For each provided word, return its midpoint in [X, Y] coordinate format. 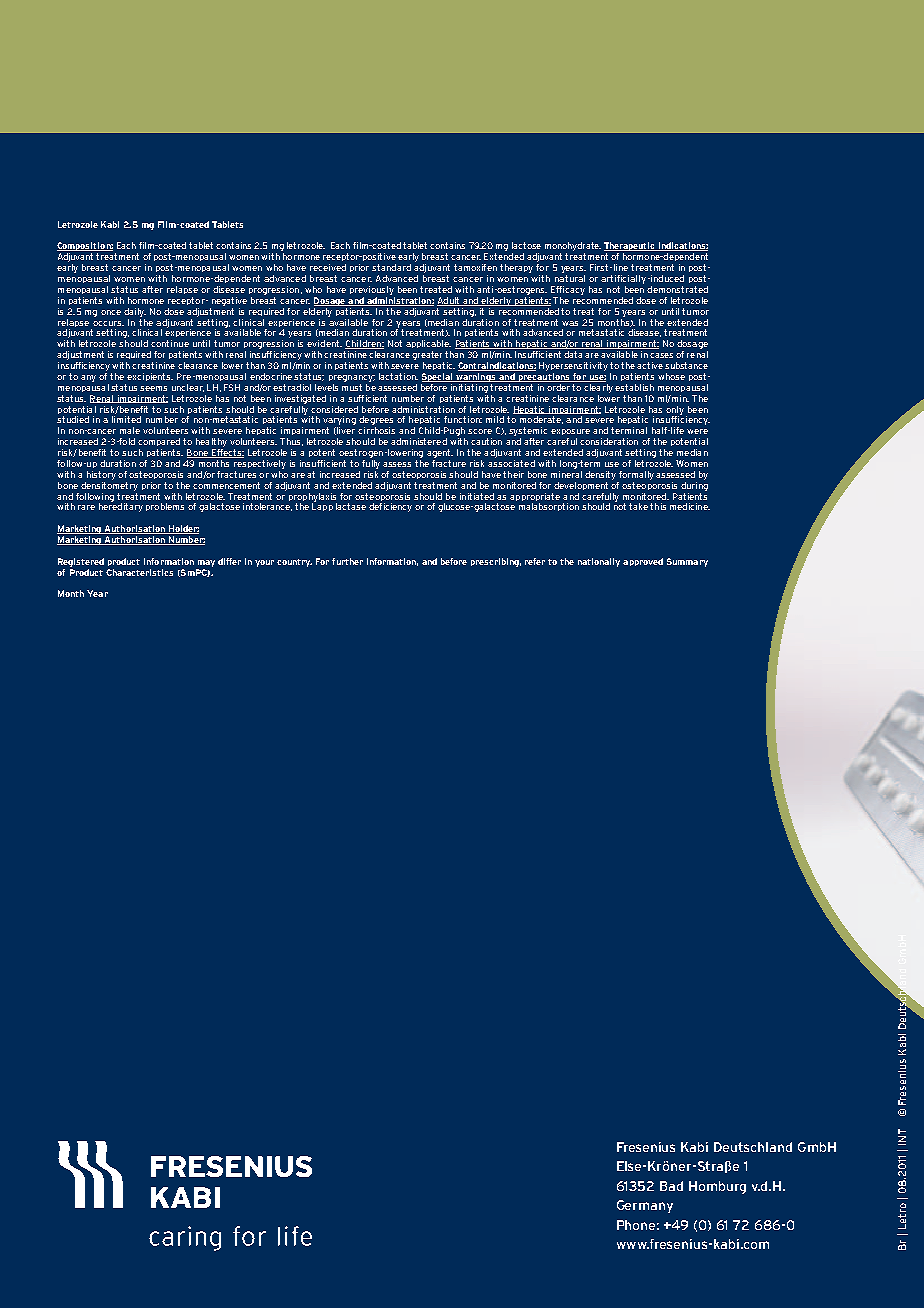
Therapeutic [631, 248]
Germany [645, 1206]
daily [135, 312]
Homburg [717, 1187]
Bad [671, 1186]
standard [391, 267]
